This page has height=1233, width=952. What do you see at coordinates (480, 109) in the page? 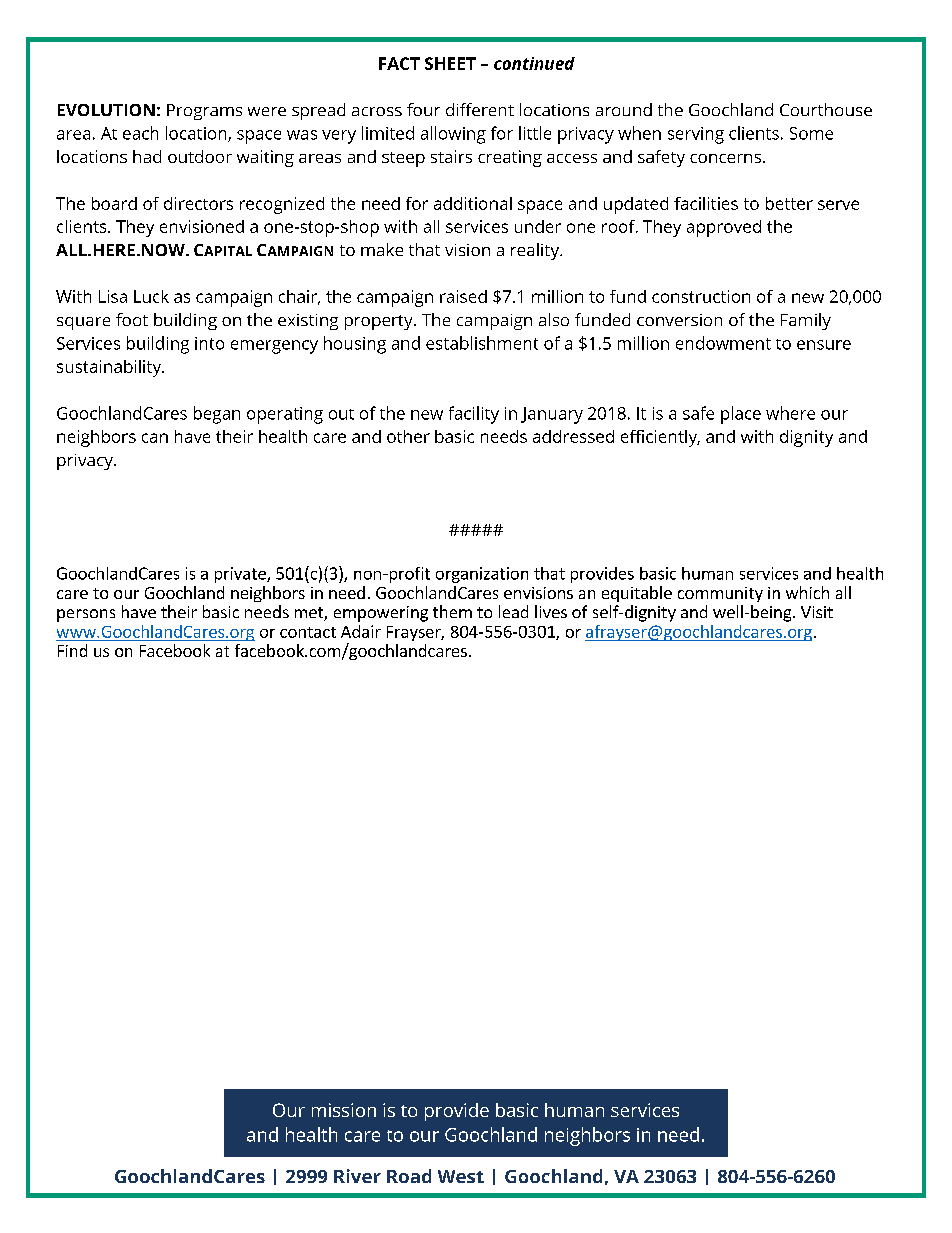
I see `different` at bounding box center [480, 109].
